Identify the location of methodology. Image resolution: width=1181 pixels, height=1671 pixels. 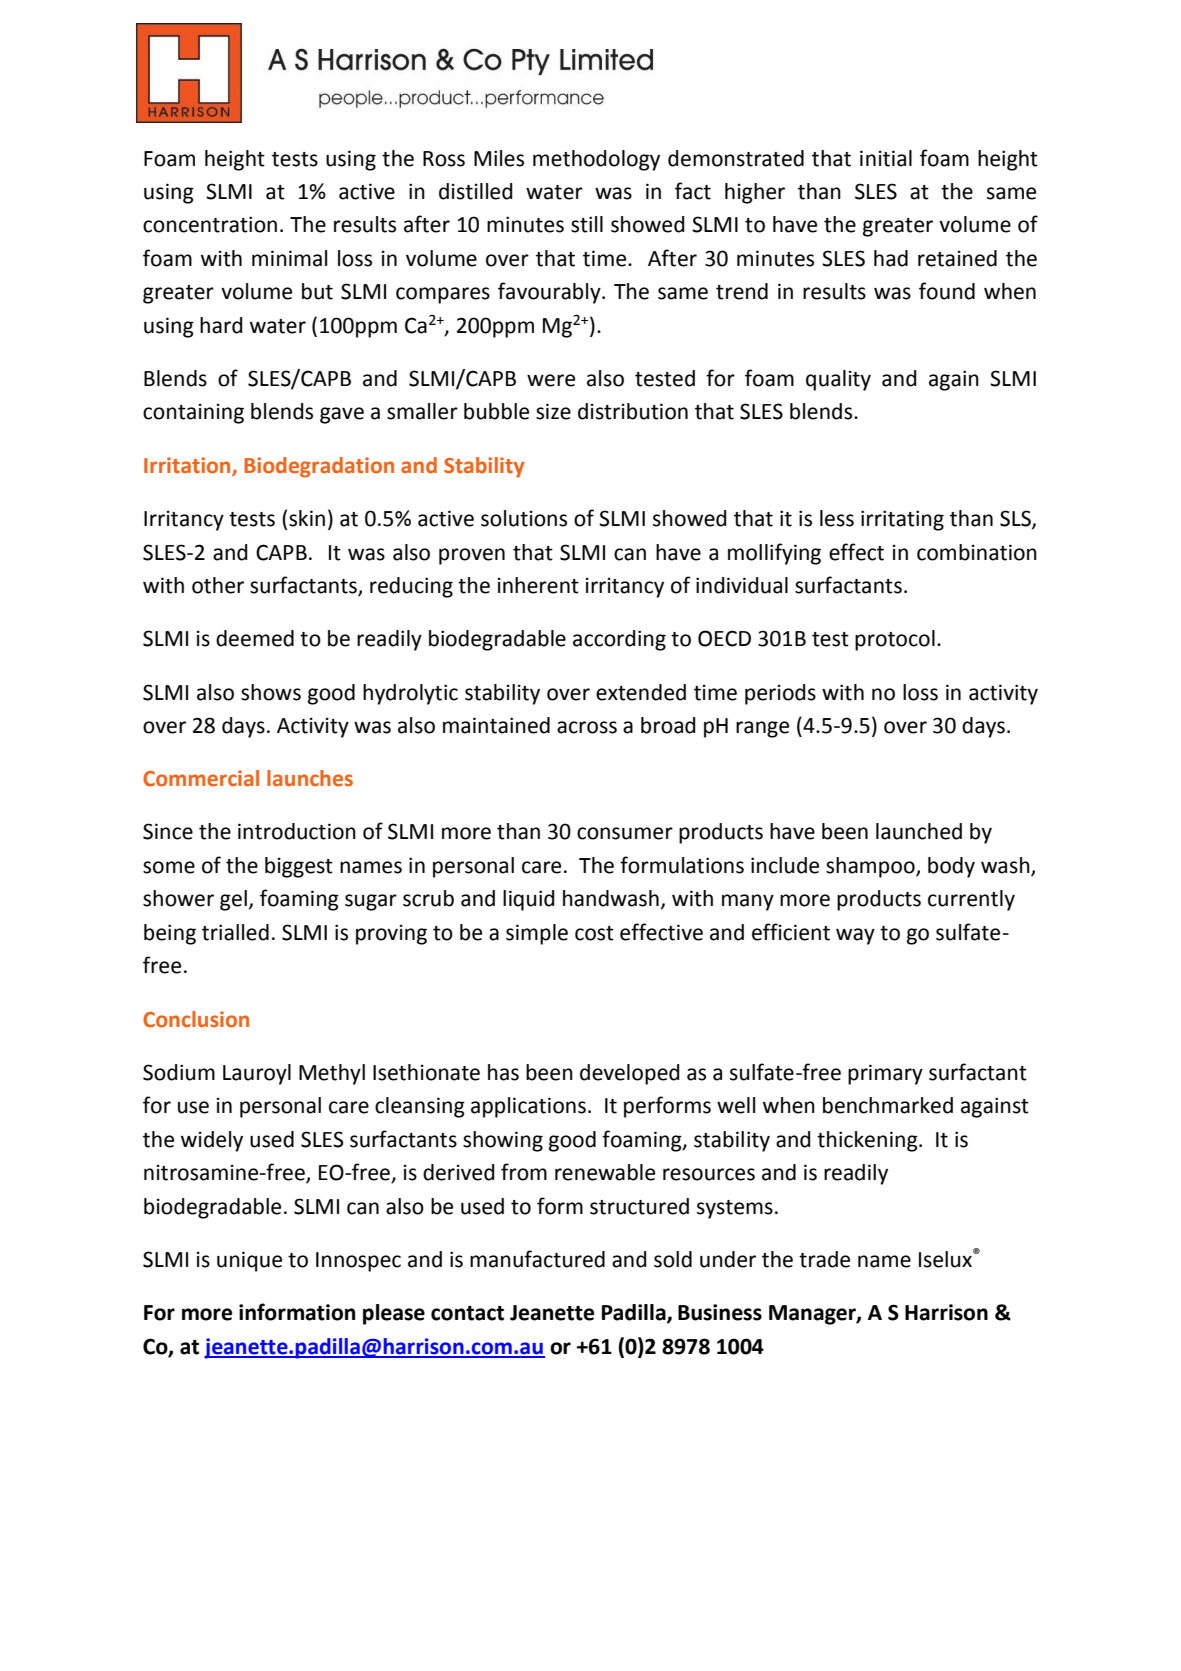
(596, 160).
